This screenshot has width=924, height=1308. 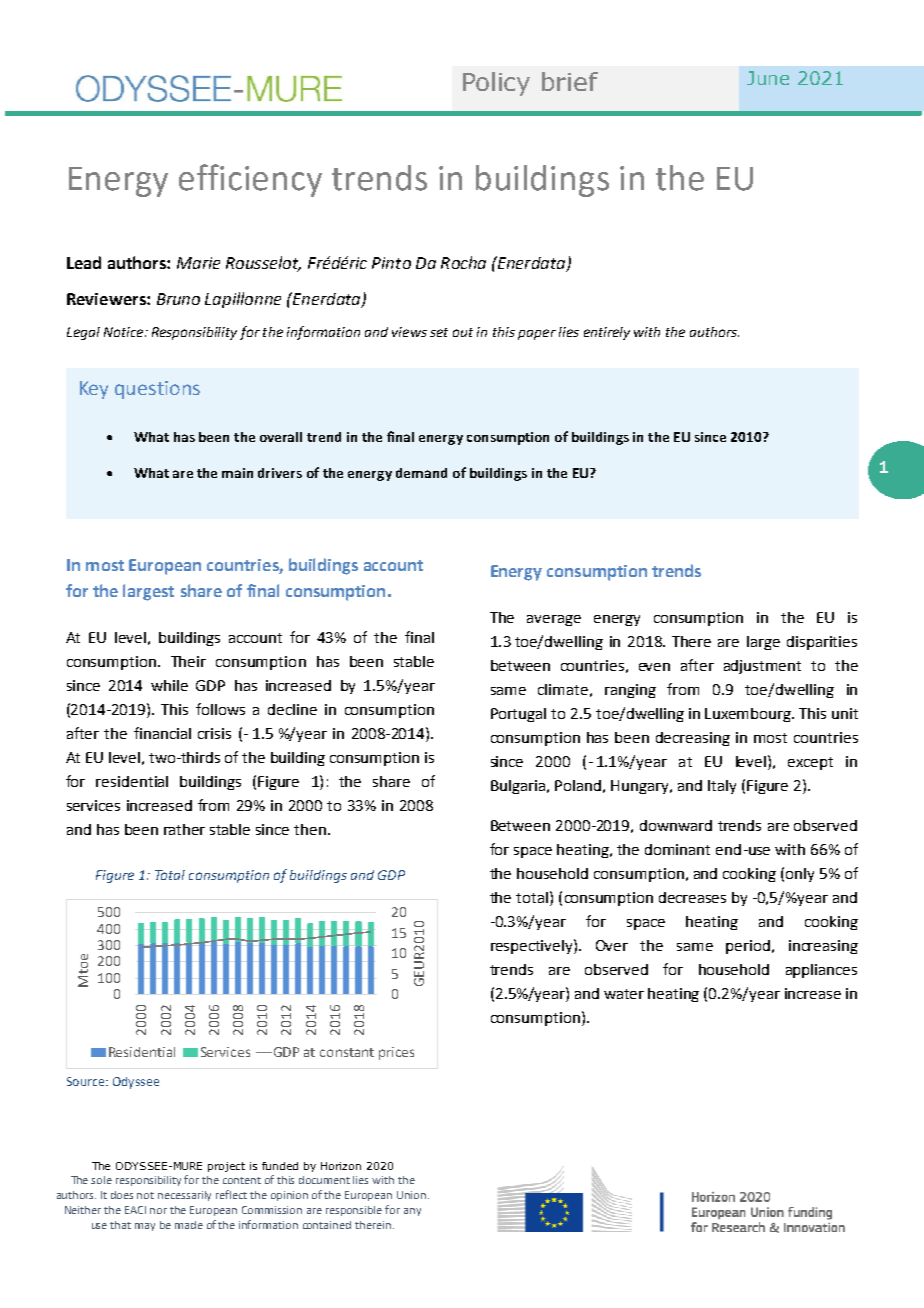 I want to click on Portugal, so click(x=518, y=715).
